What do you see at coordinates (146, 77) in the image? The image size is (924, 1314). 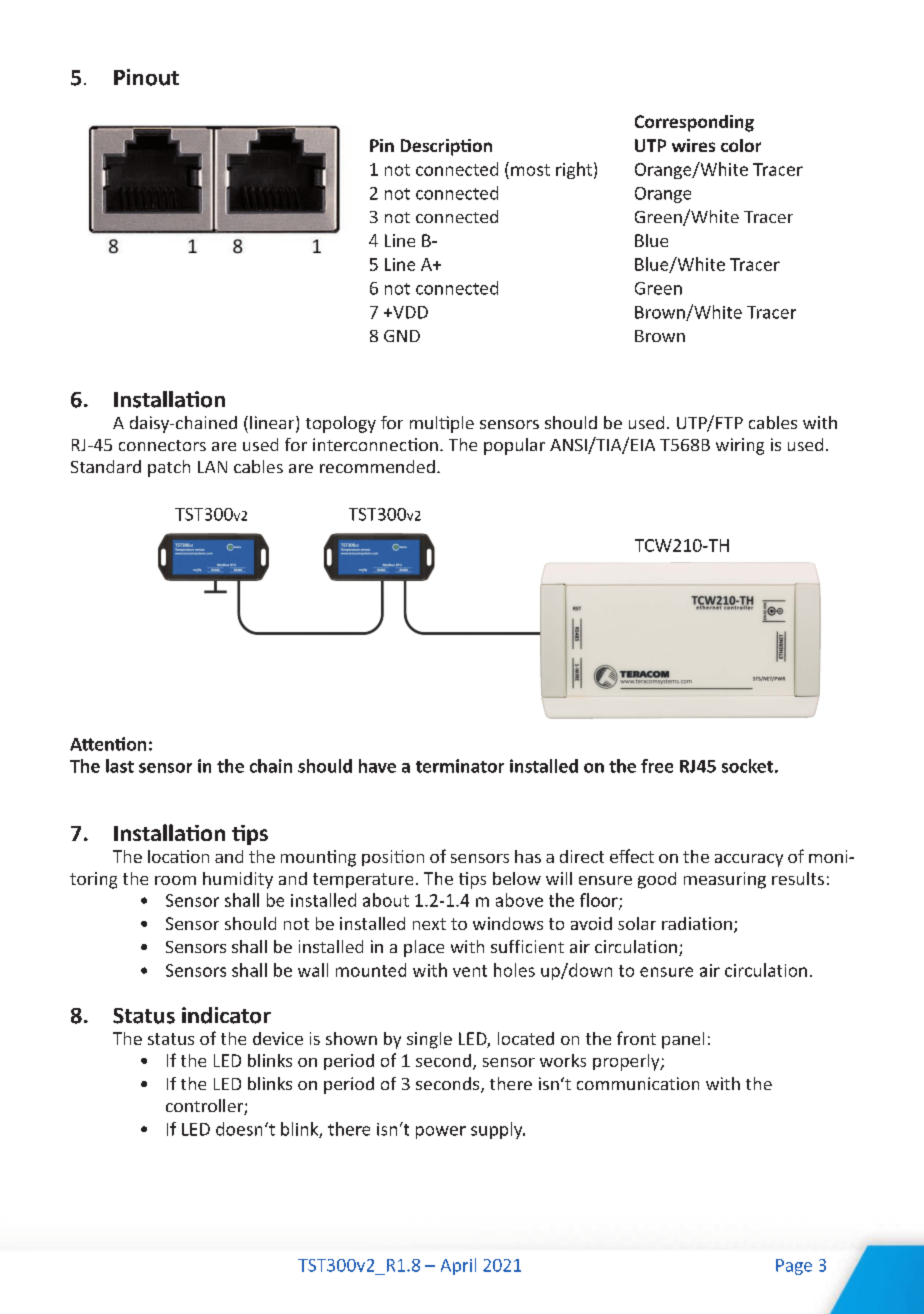 I see `Pinout` at bounding box center [146, 77].
